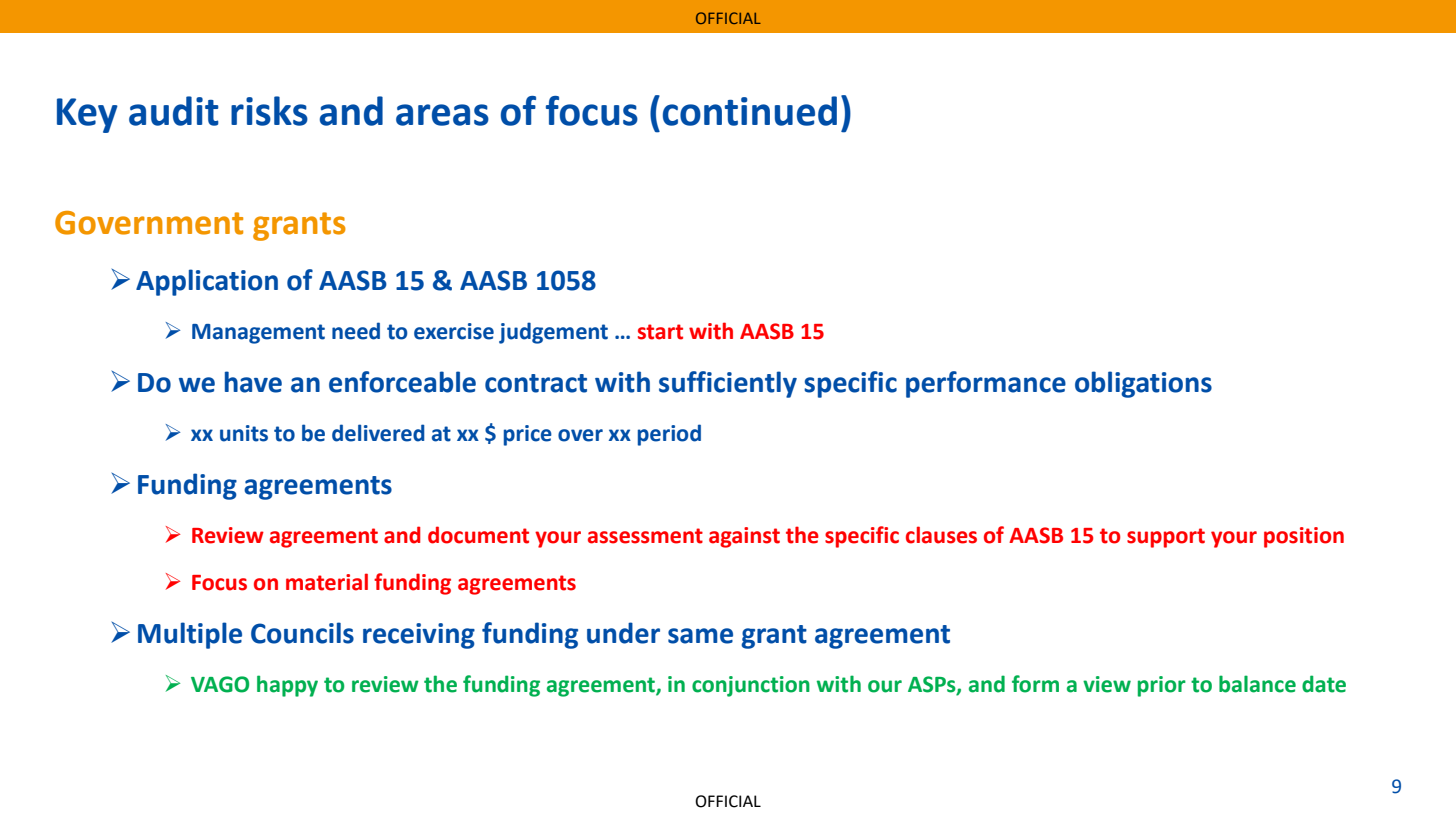 This page has width=1456, height=819. I want to click on risks, so click(269, 111).
